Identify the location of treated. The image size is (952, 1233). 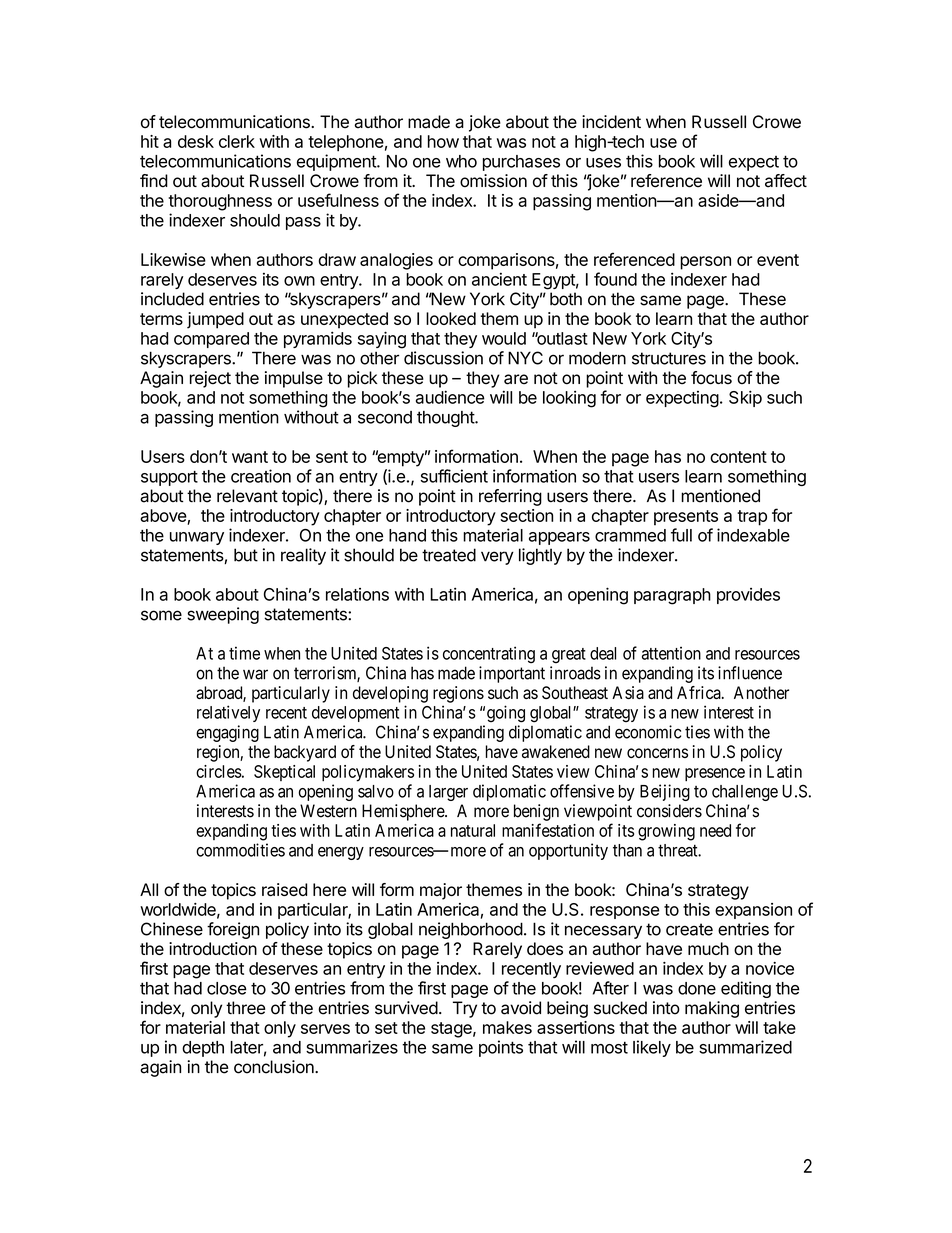
(449, 555).
